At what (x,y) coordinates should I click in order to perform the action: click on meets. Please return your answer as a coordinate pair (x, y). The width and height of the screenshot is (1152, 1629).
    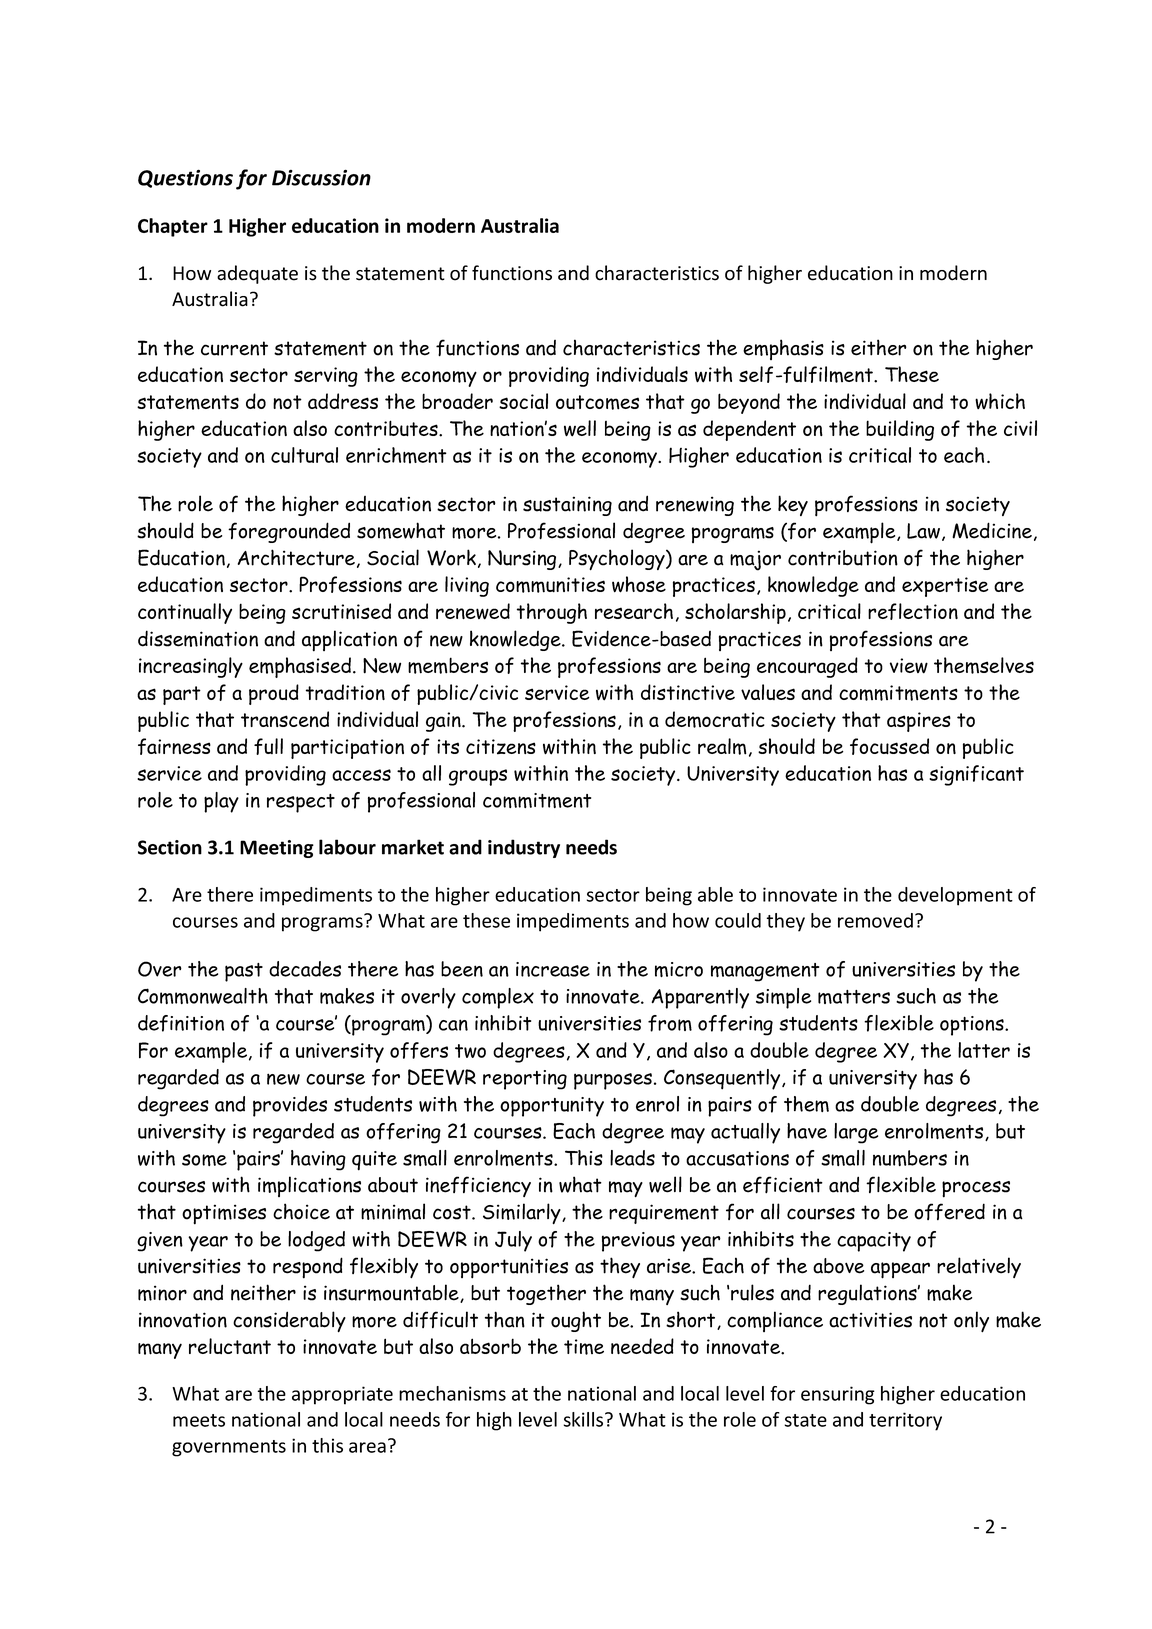
    Looking at the image, I should click on (199, 1420).
